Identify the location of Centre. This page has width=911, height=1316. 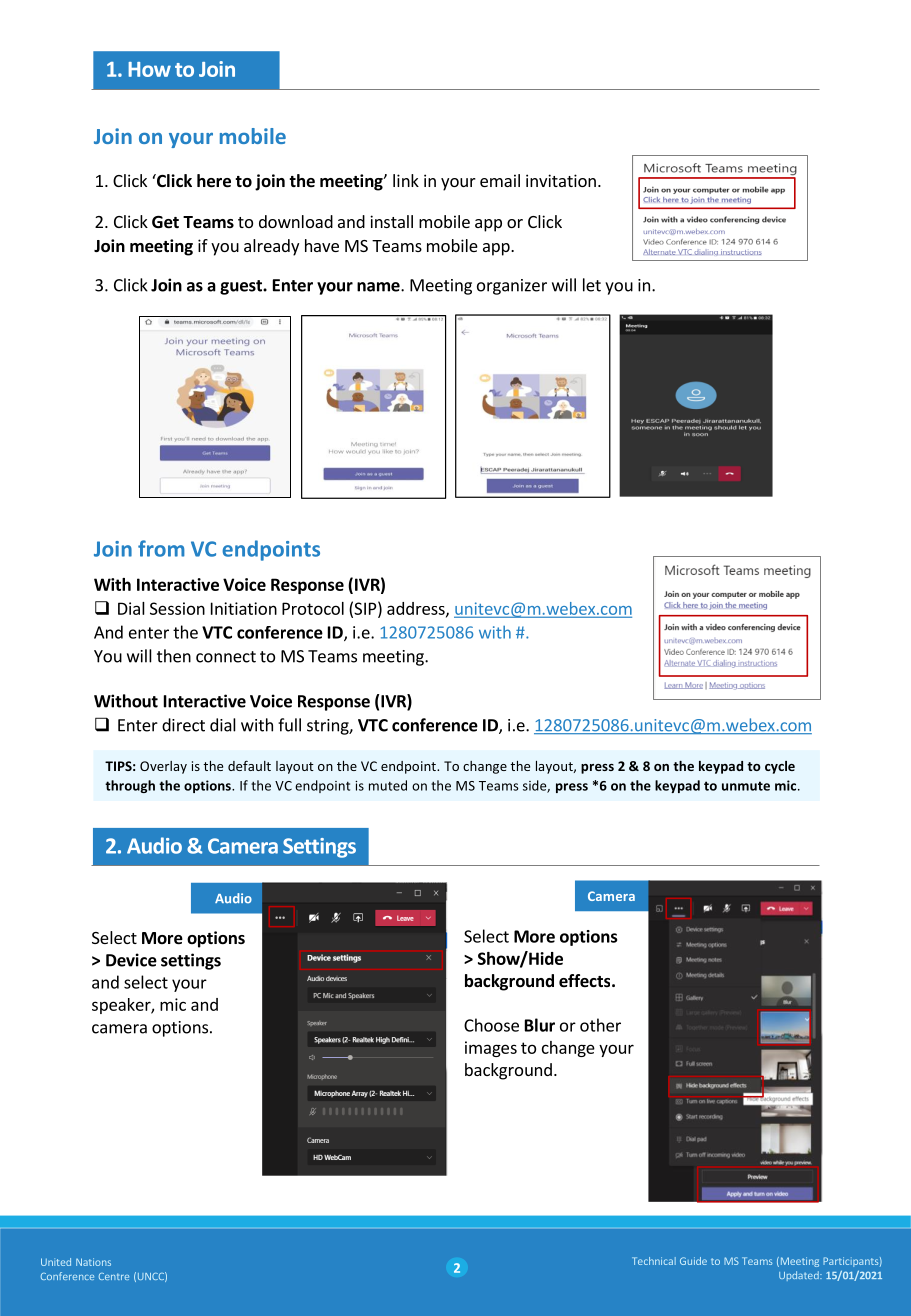
(114, 1276).
